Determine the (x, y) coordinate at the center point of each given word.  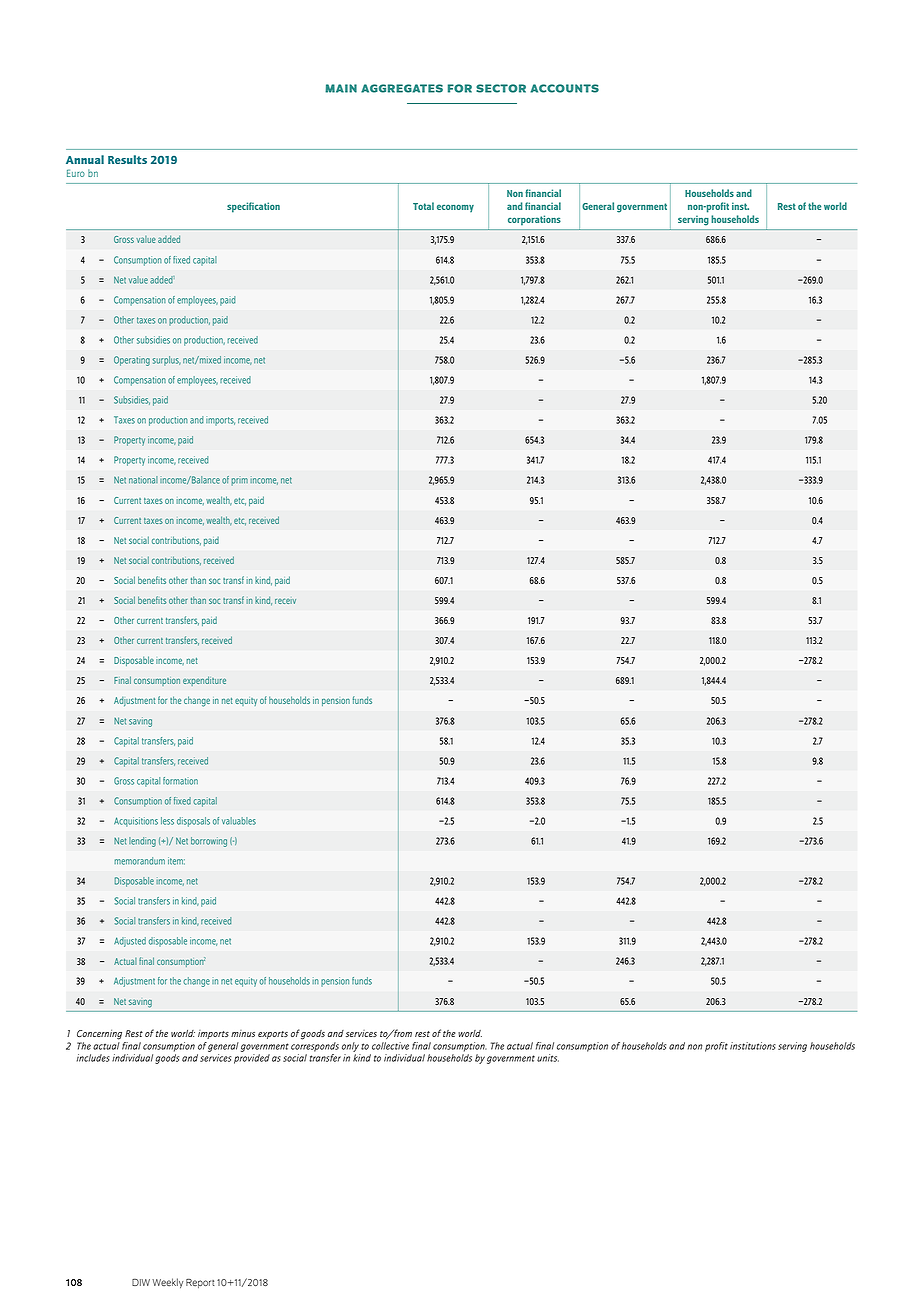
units (548, 1058)
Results (127, 159)
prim (240, 482)
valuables (239, 821)
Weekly (167, 1283)
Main (341, 88)
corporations (534, 220)
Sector (501, 88)
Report (200, 1283)
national (143, 480)
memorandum (139, 861)
